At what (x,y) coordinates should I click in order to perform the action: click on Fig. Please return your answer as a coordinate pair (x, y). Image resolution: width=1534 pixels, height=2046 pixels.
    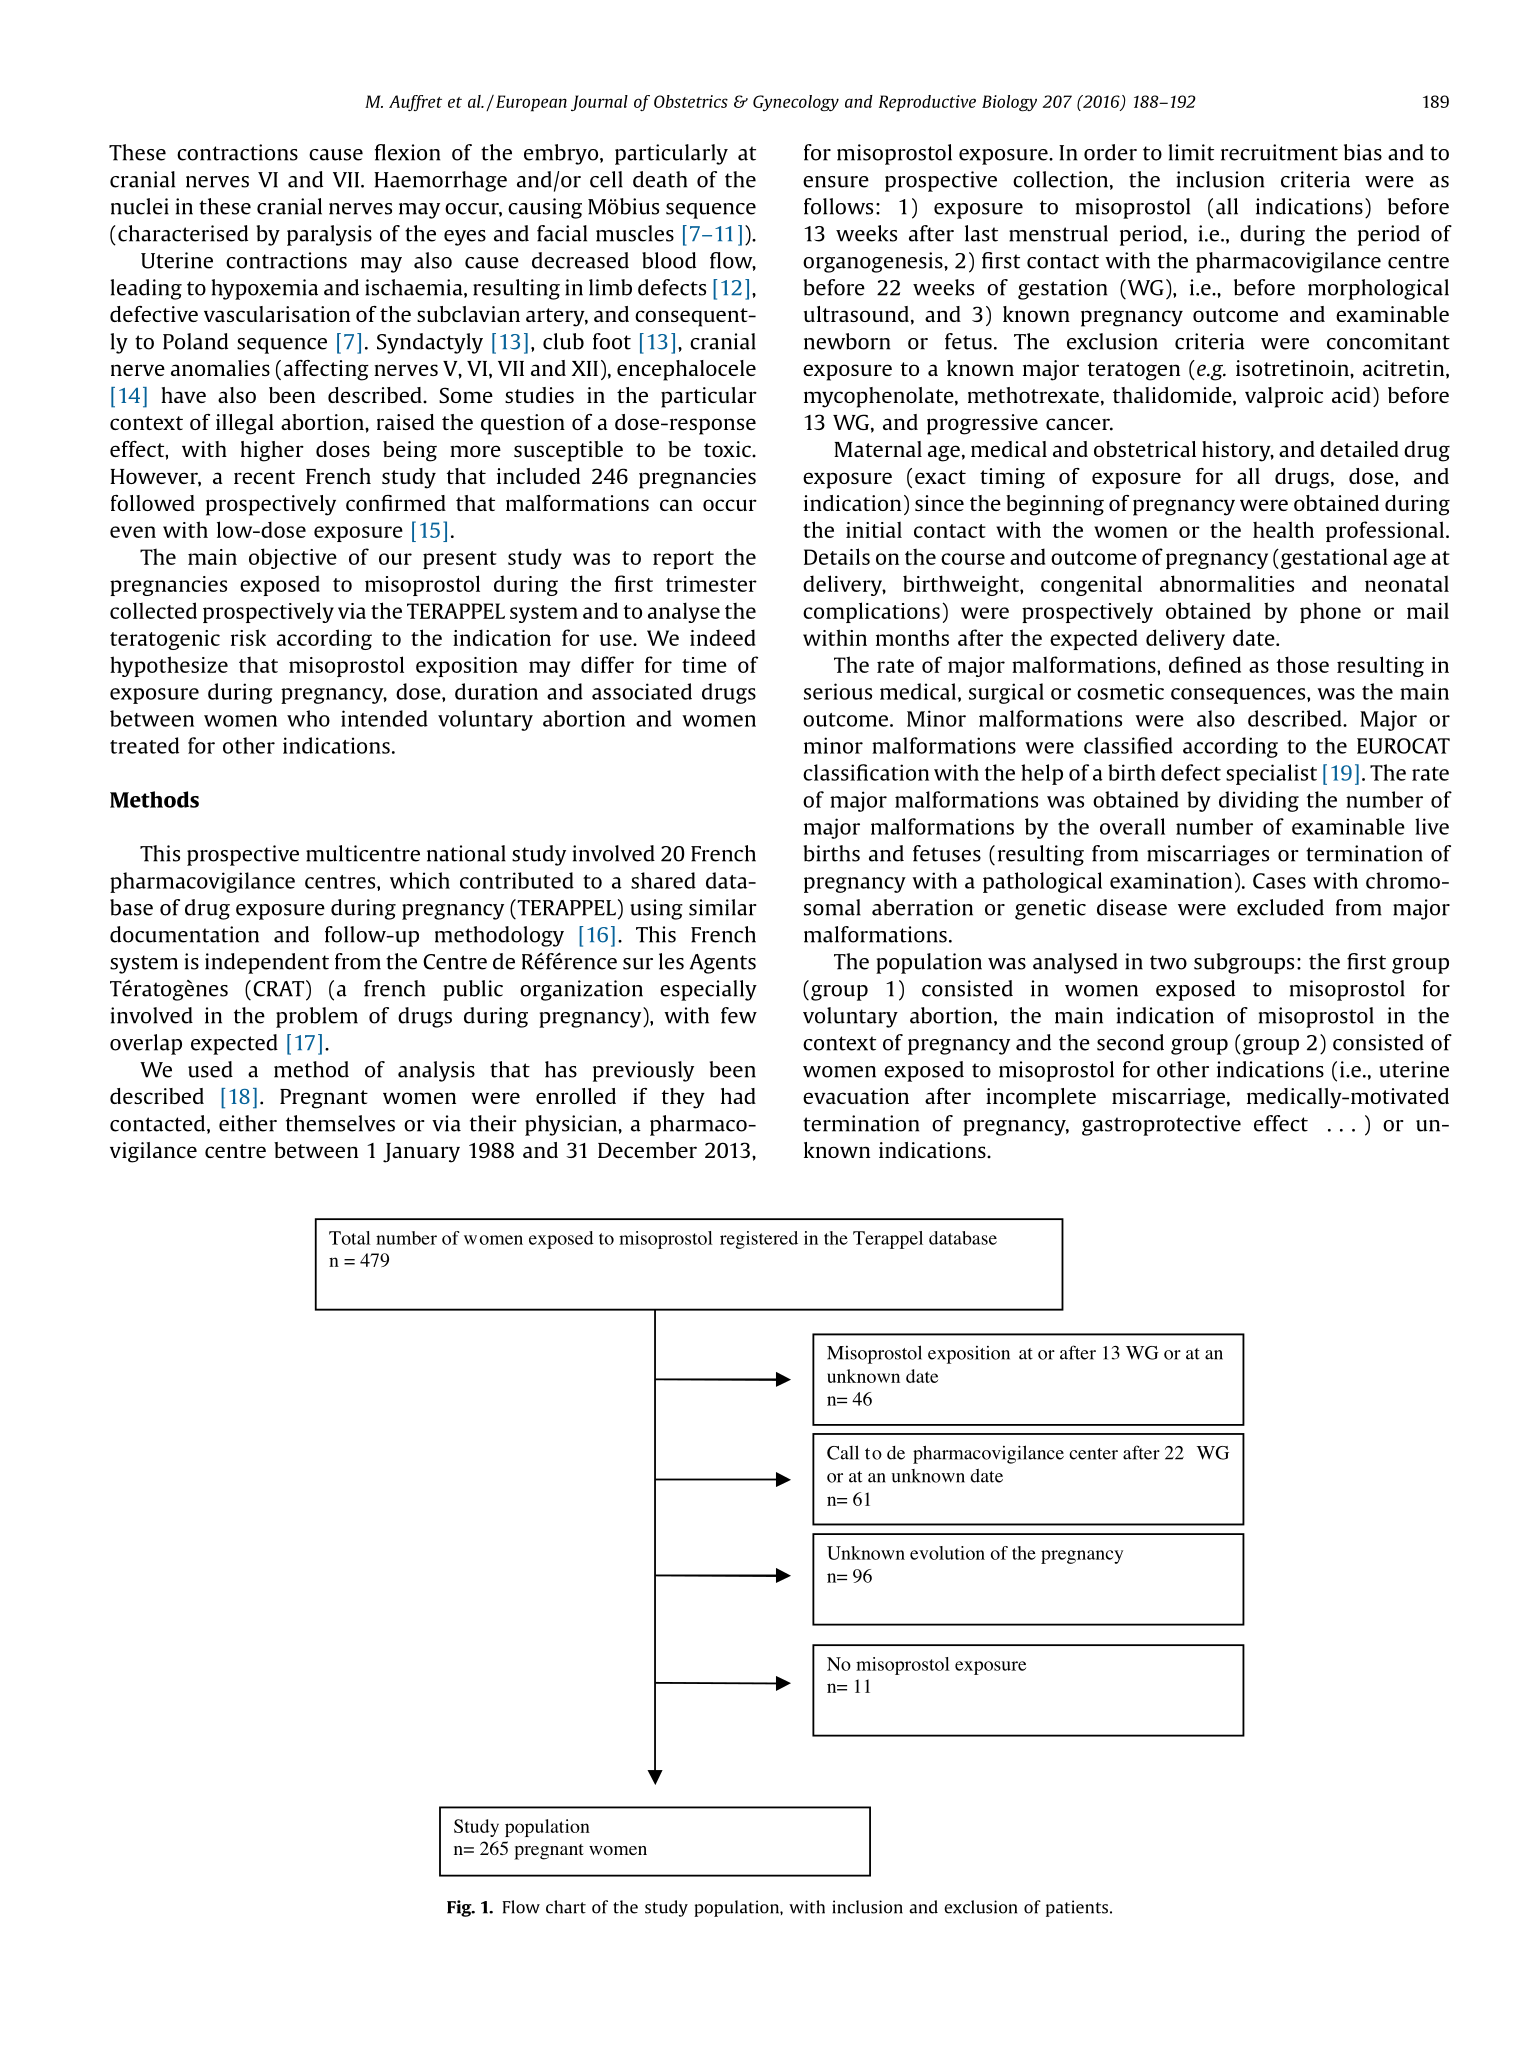
    Looking at the image, I should click on (460, 1908).
